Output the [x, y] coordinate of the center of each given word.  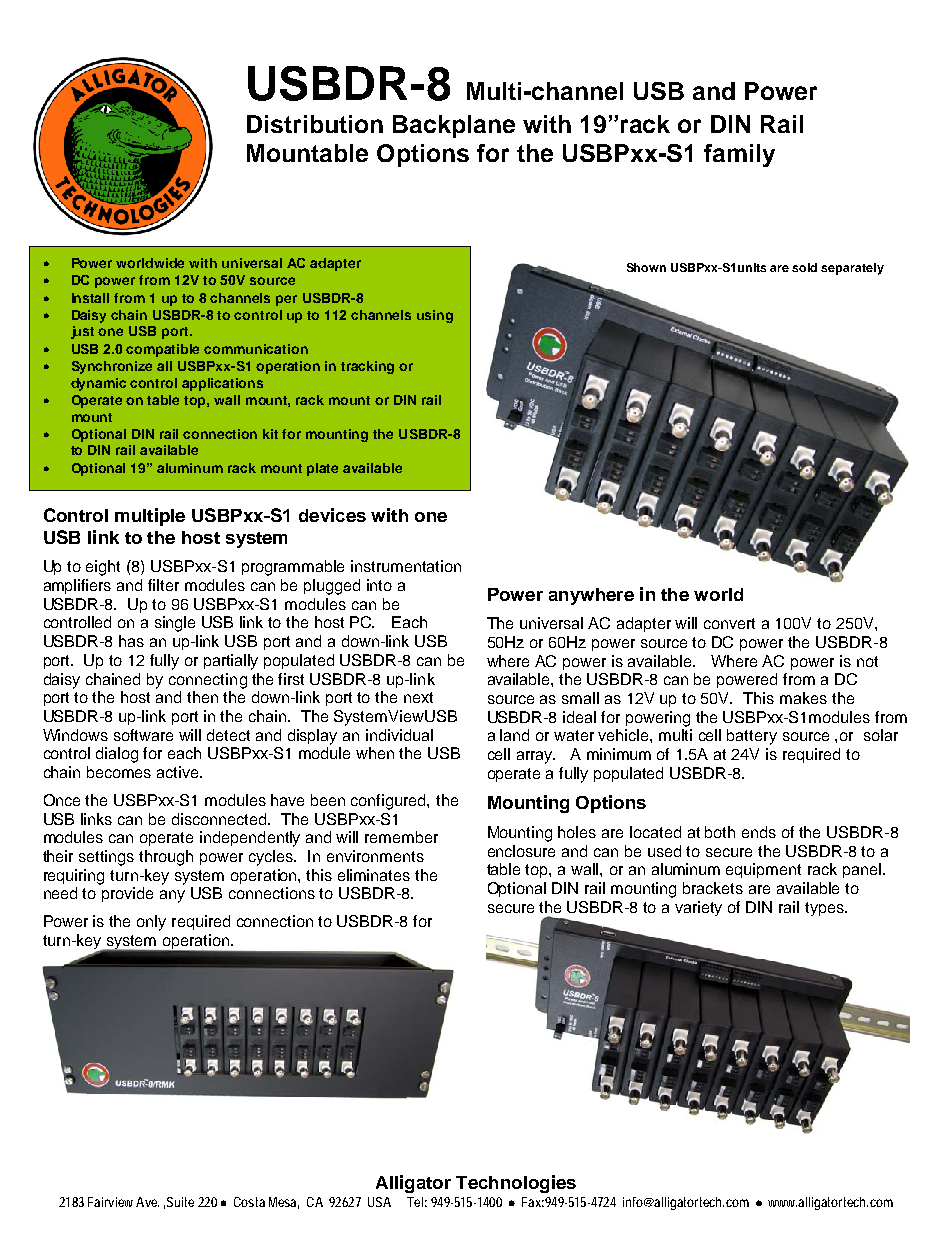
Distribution [315, 124]
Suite [180, 1202]
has [131, 641]
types [825, 909]
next [418, 697]
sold [804, 267]
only [151, 923]
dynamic [98, 384]
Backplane [454, 126]
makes [803, 698]
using [435, 316]
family [739, 155]
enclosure [521, 851]
